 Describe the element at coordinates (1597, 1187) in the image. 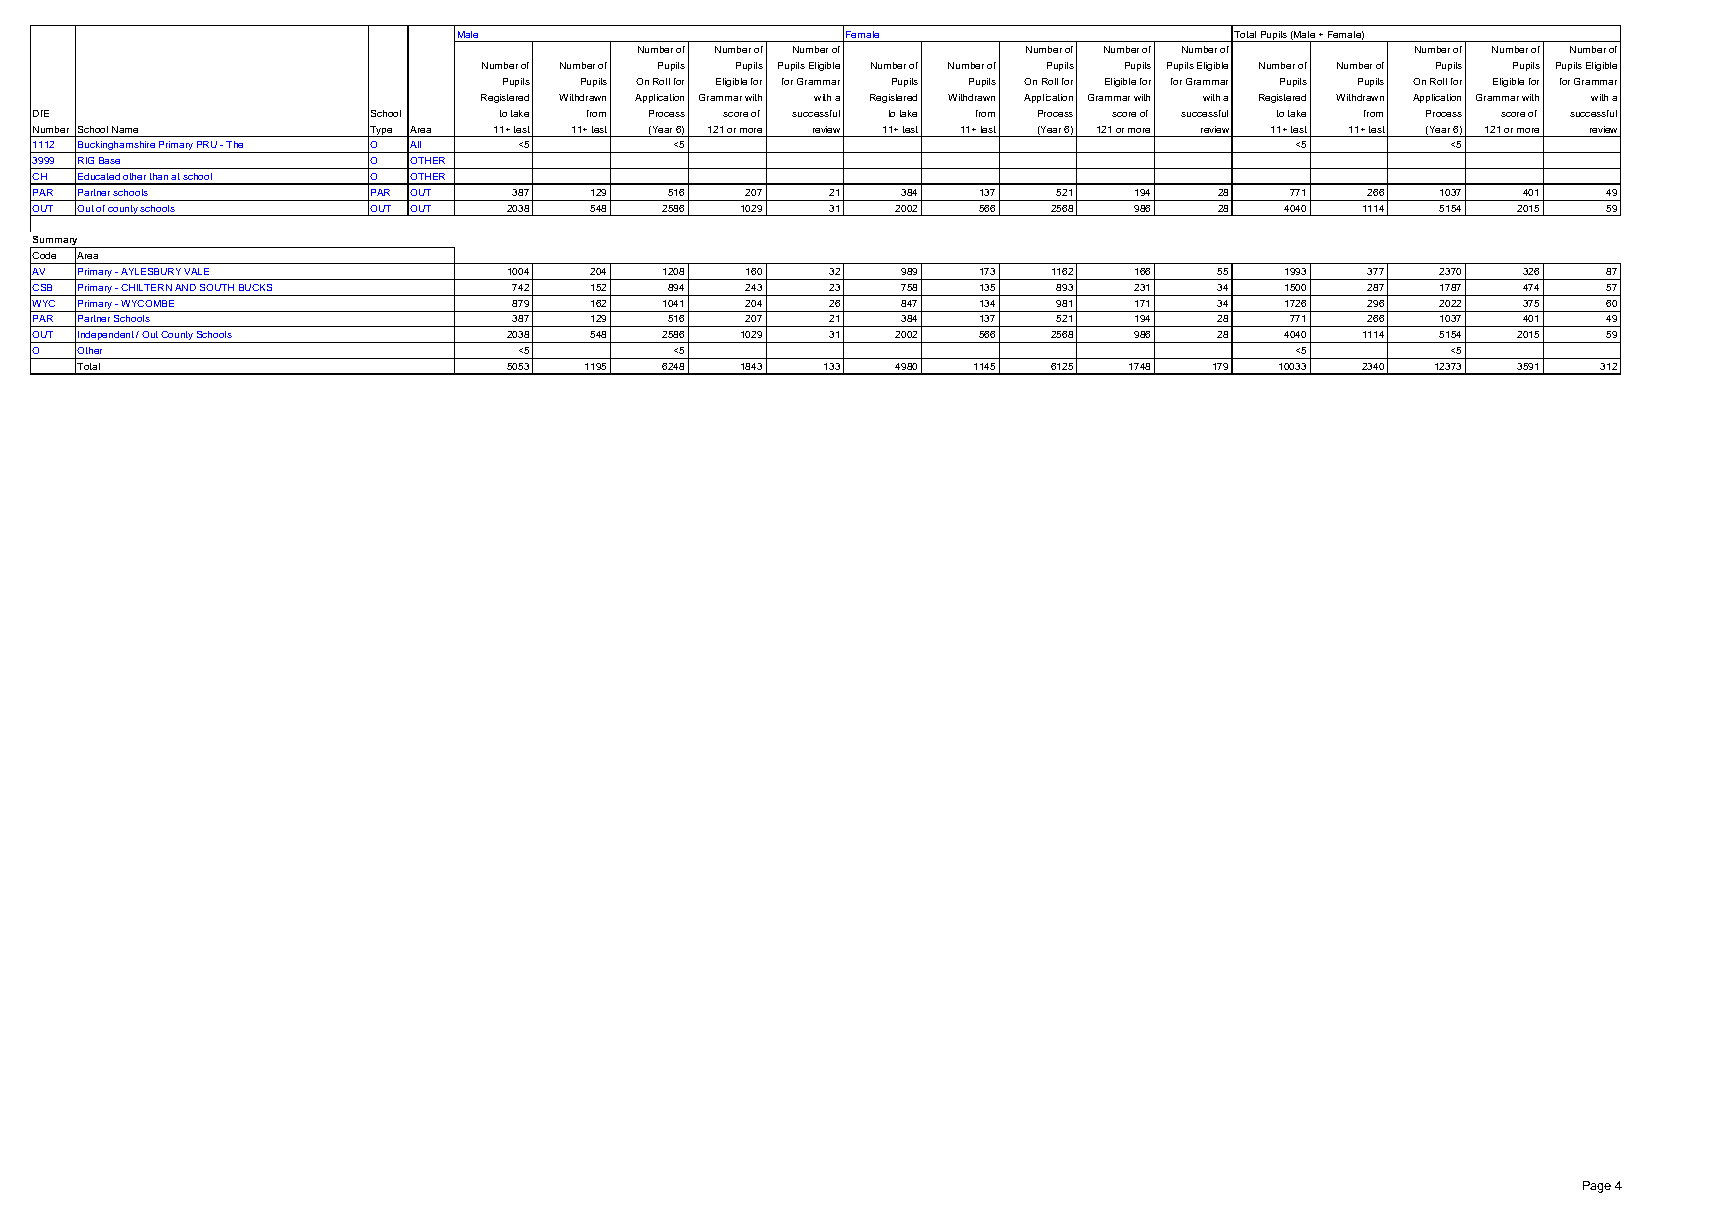

I see `Page` at that location.
